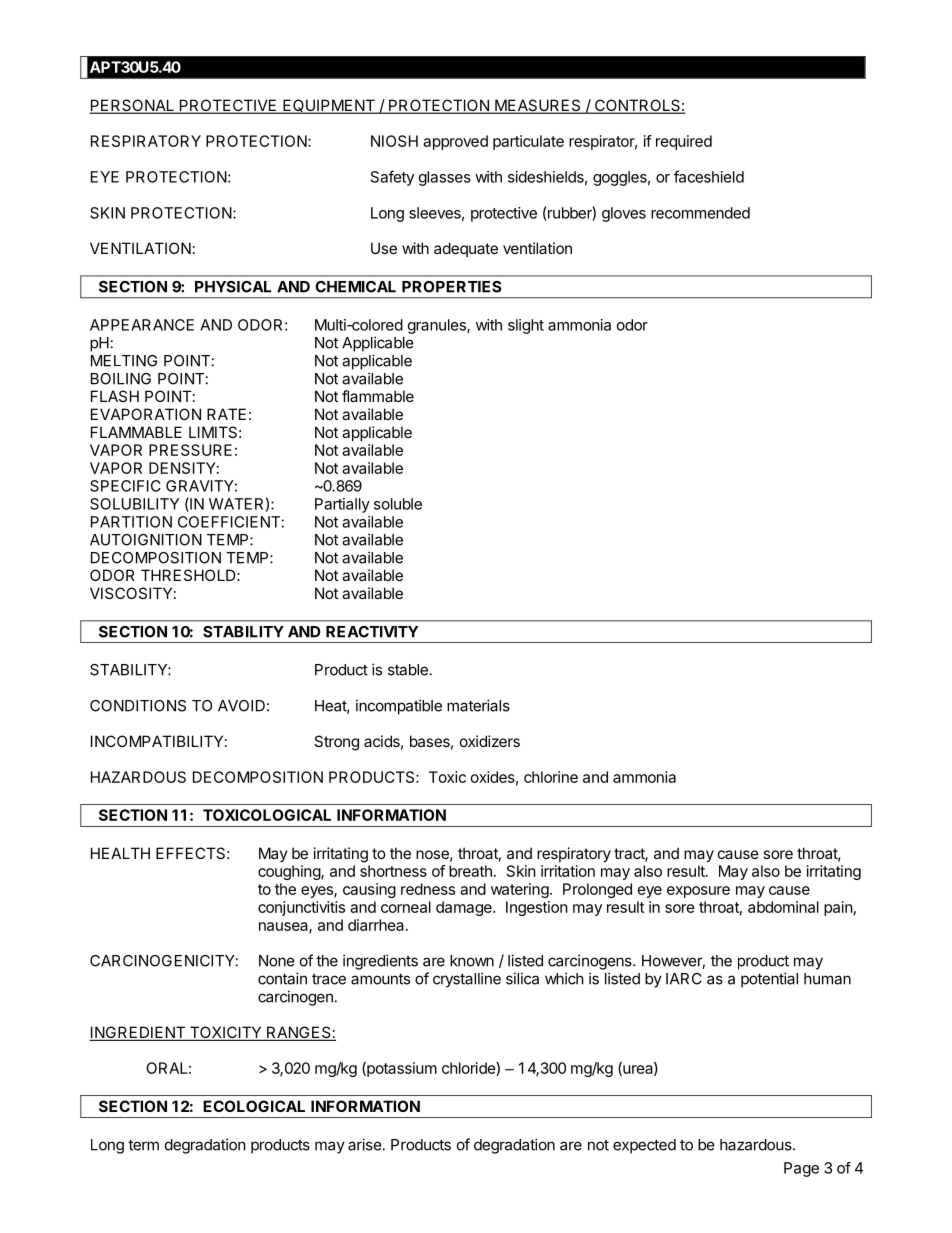 This screenshot has width=952, height=1233. Describe the element at coordinates (438, 326) in the screenshot. I see `granules` at that location.
